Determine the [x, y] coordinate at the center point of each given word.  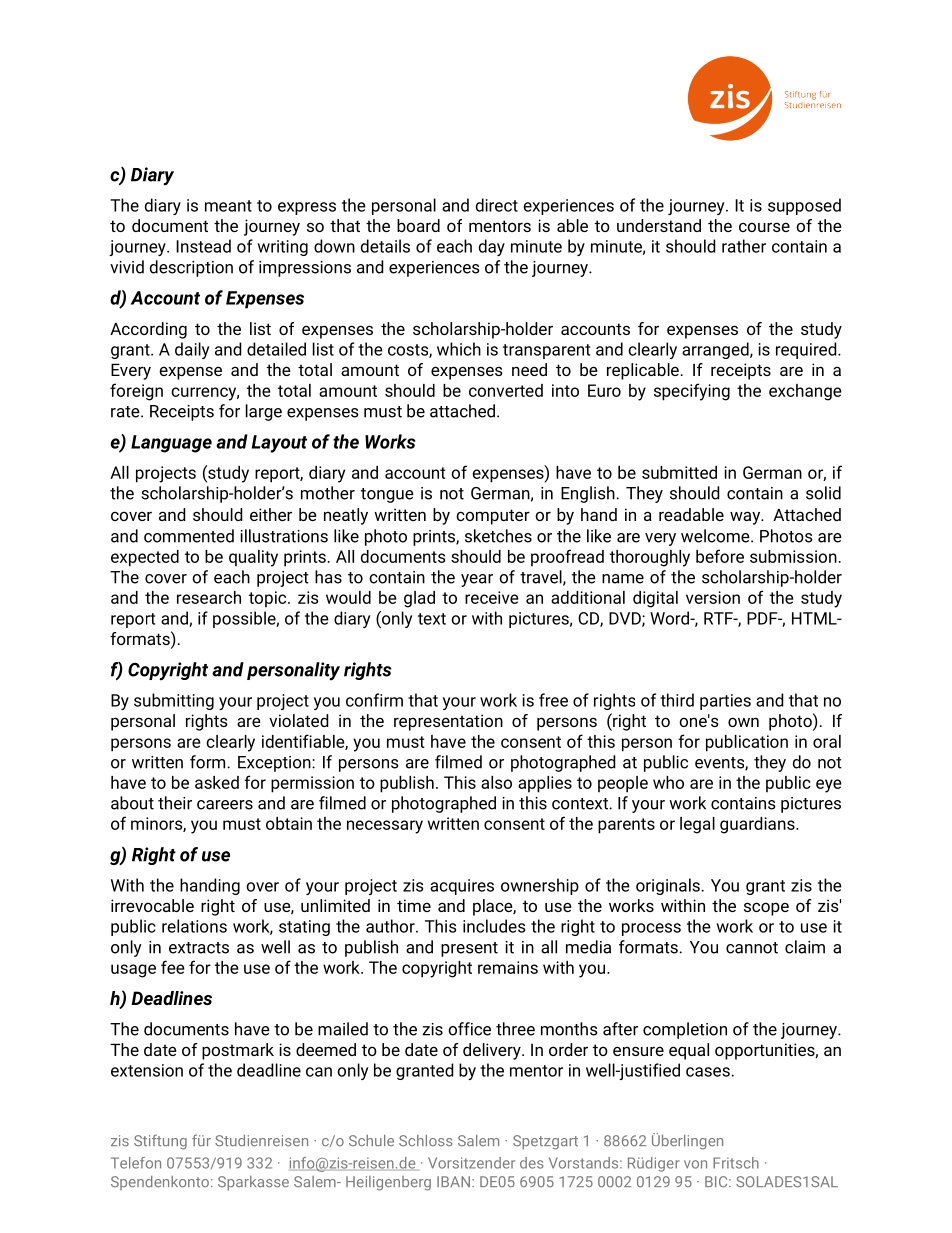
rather [744, 246]
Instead [203, 246]
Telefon [136, 1163]
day [492, 247]
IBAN [453, 1181]
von [695, 1164]
